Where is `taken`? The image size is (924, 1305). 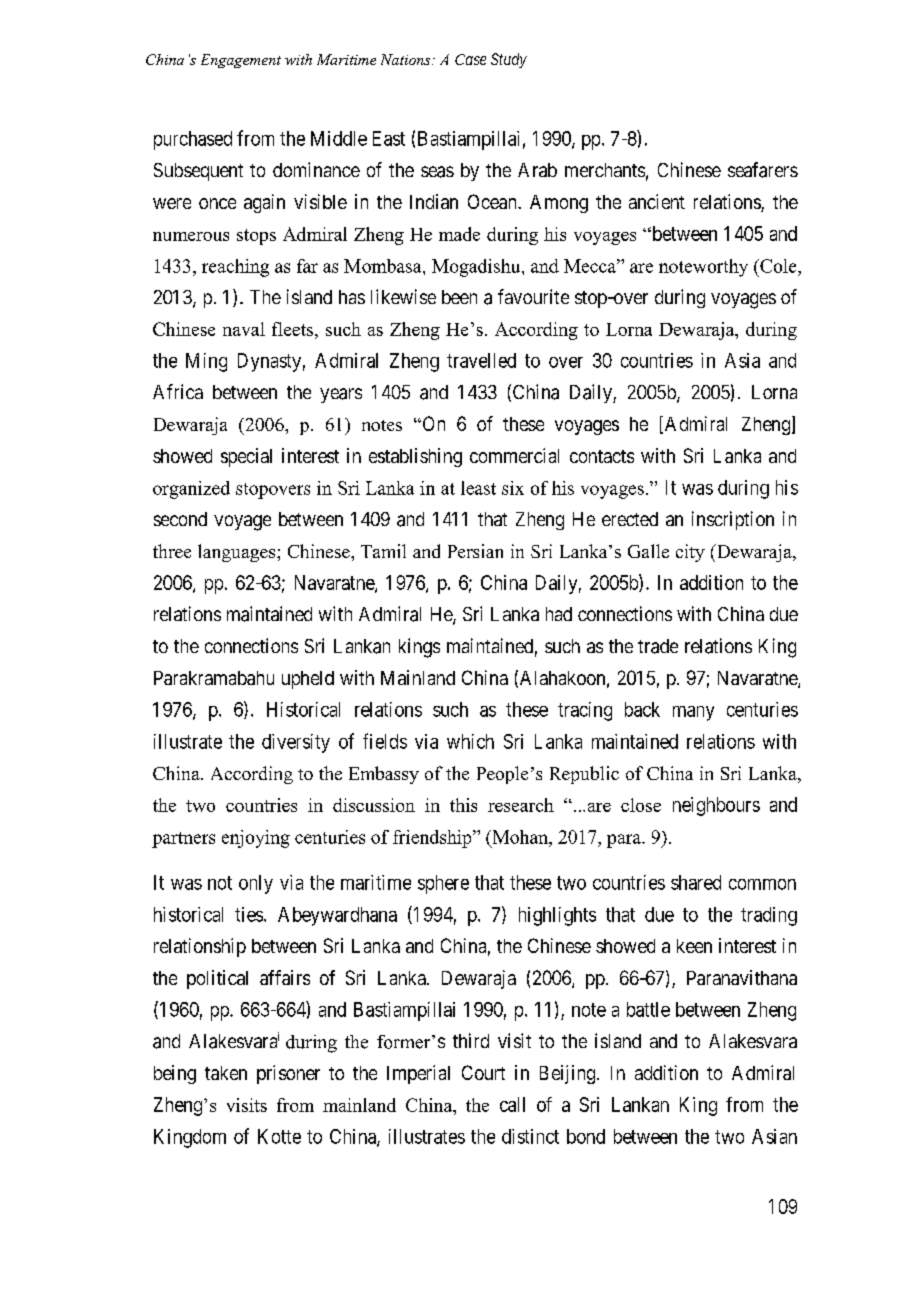 taken is located at coordinates (226, 1073).
